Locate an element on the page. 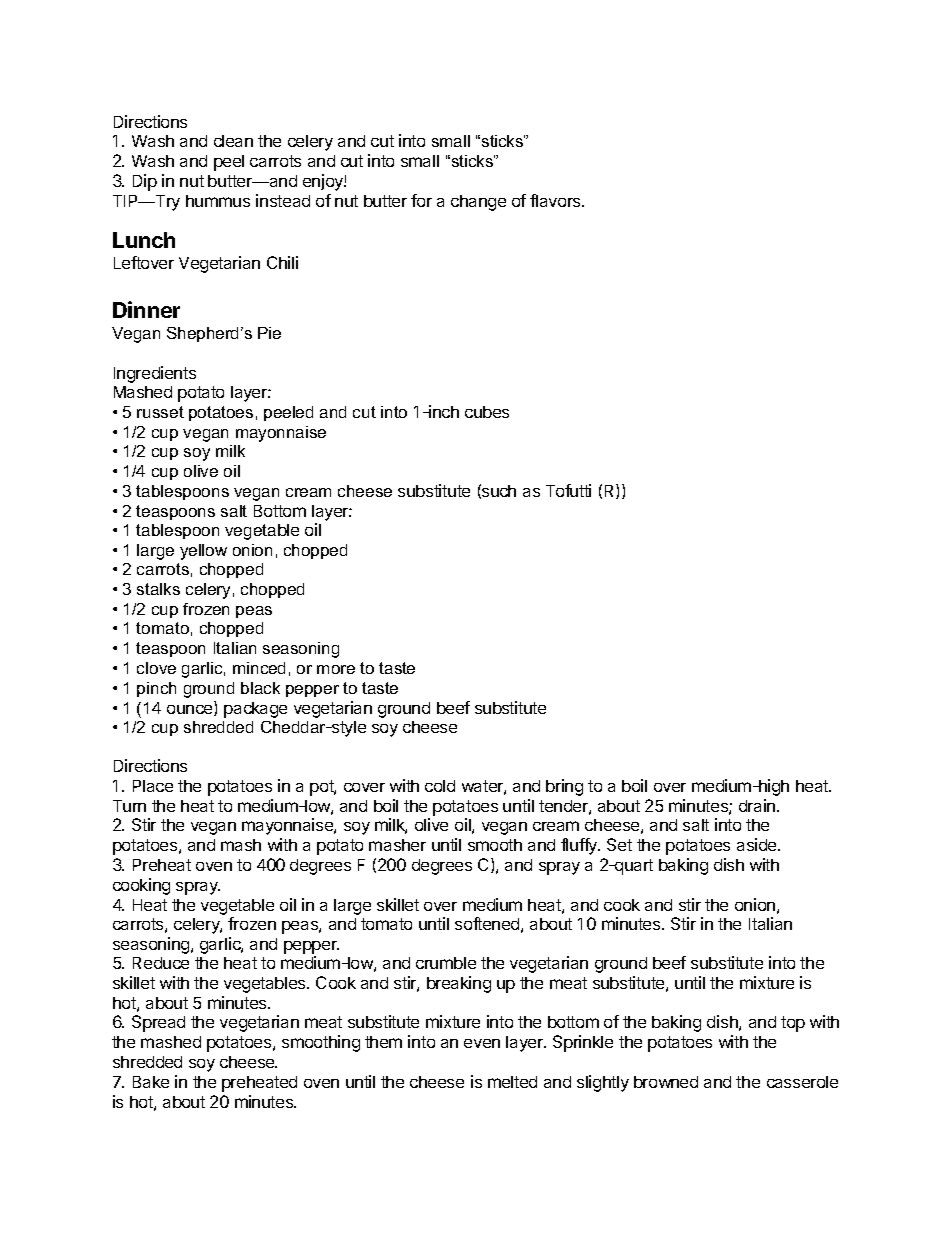  cold is located at coordinates (440, 786).
